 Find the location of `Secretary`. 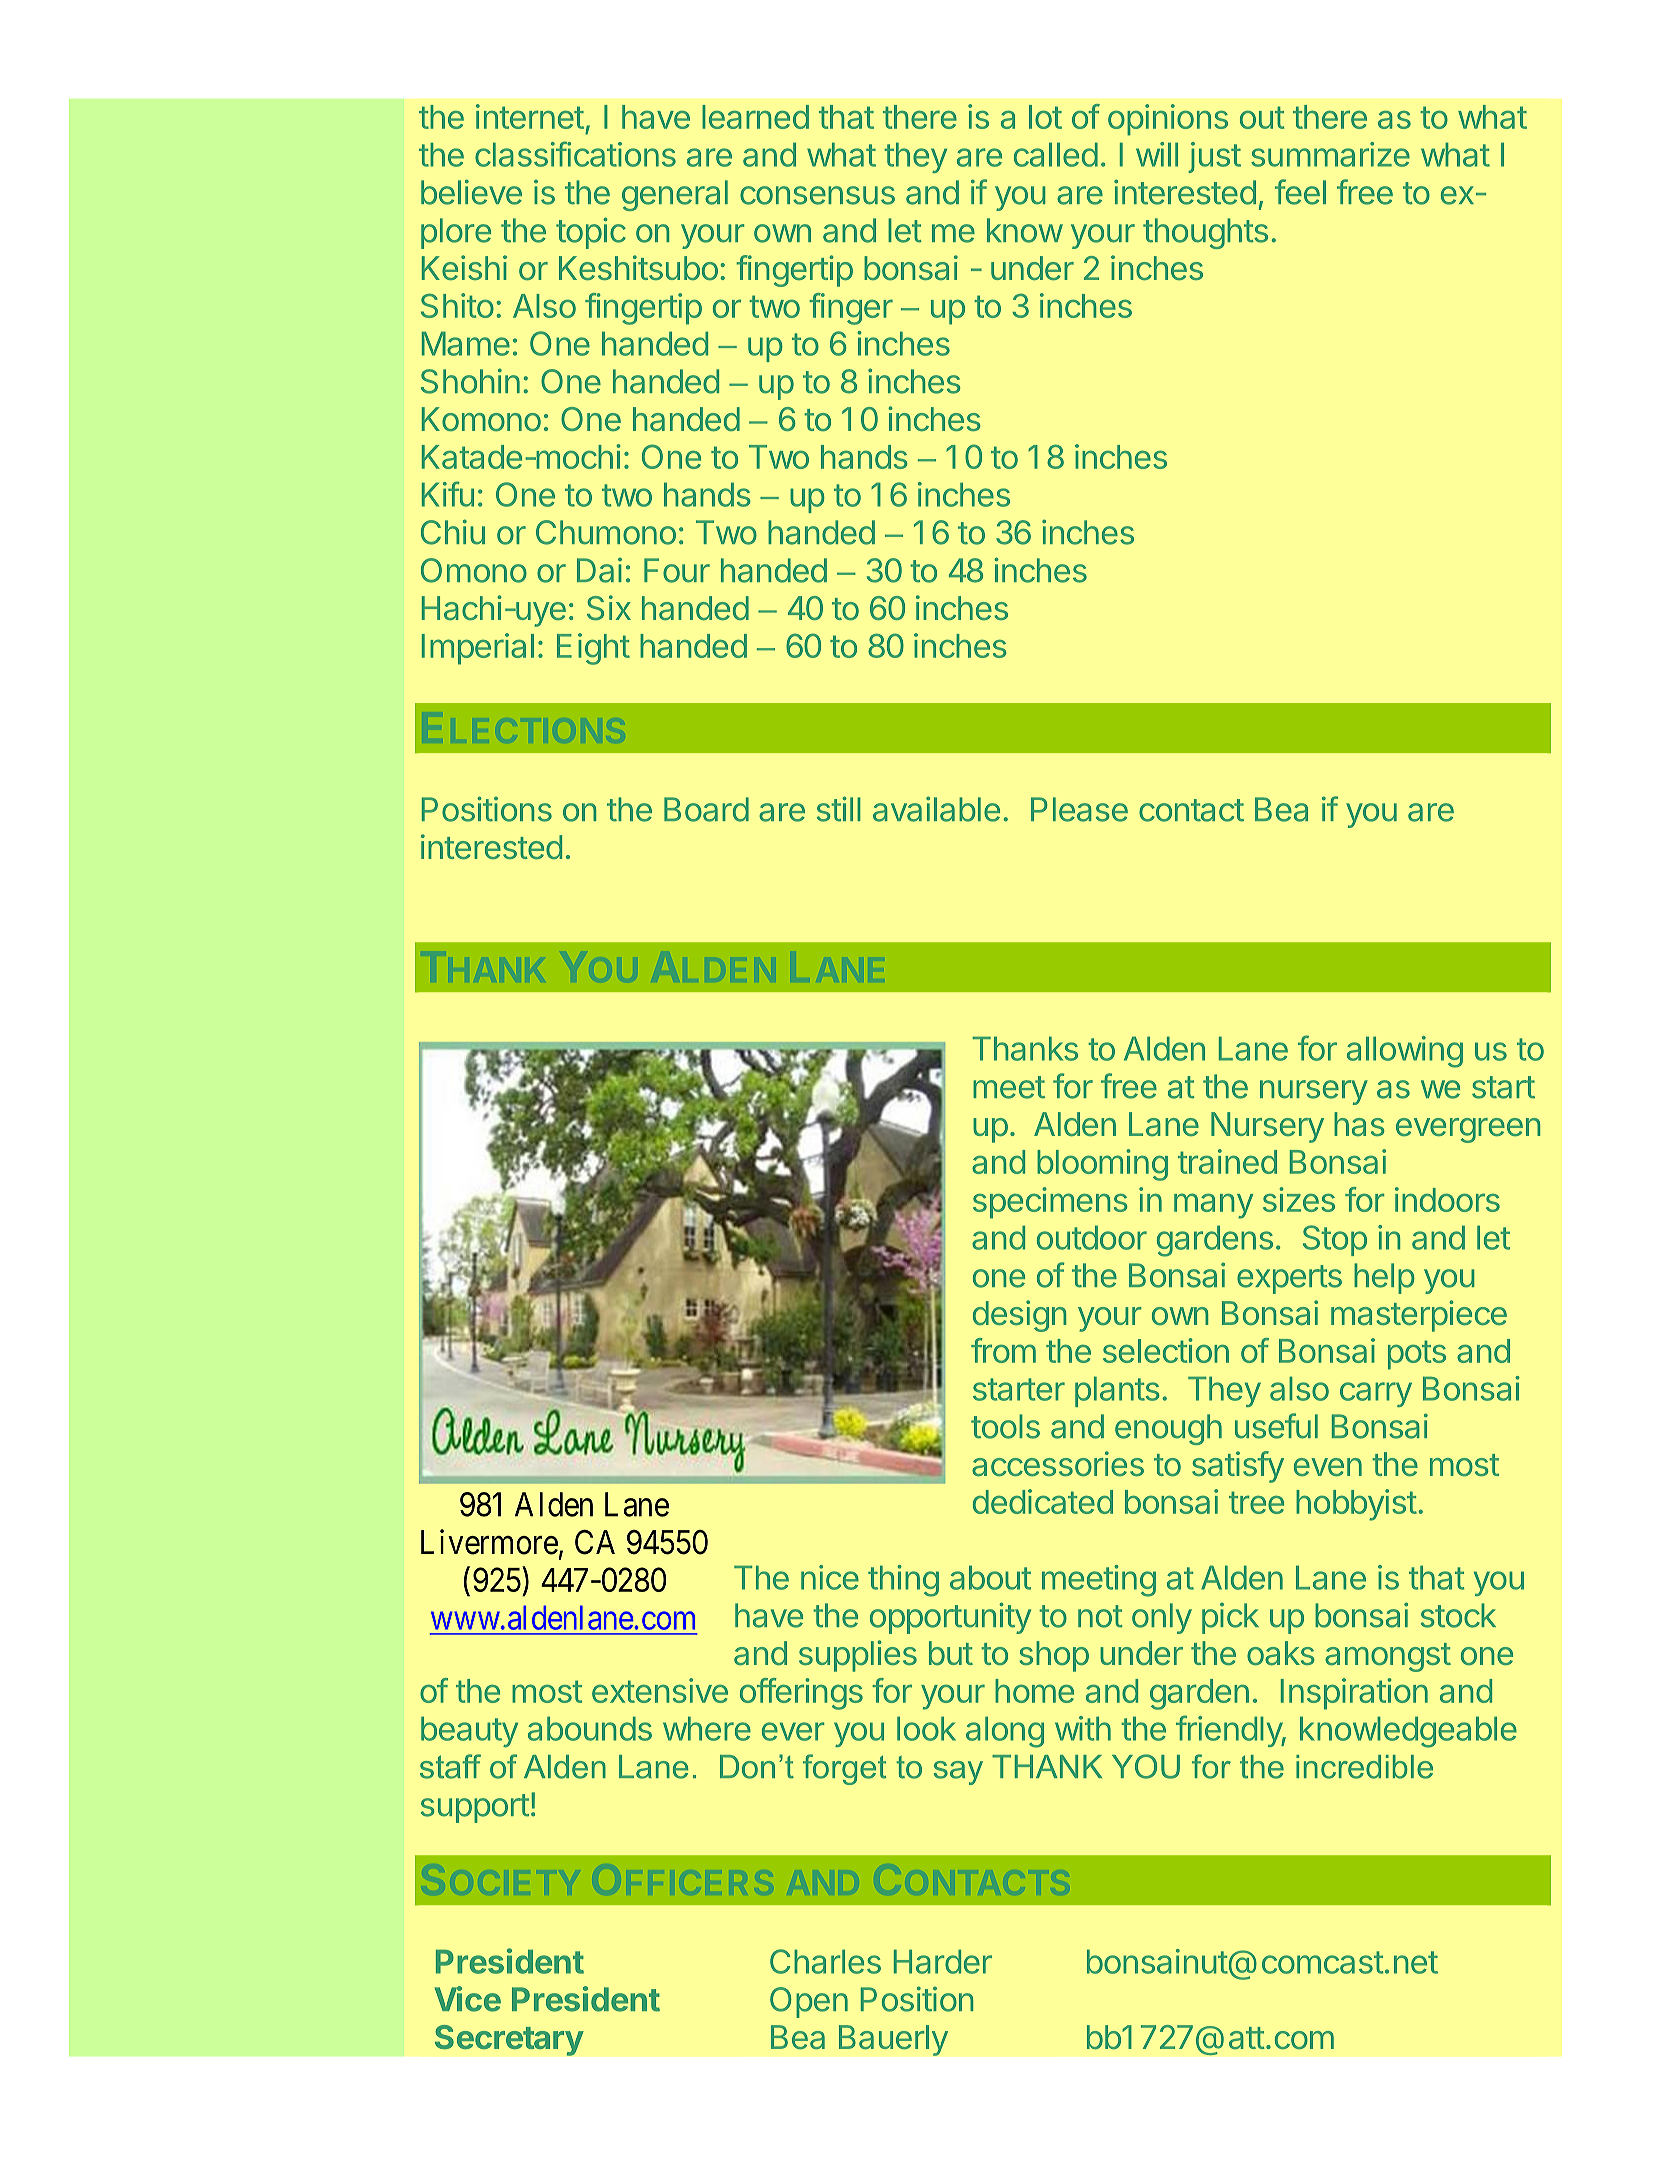

Secretary is located at coordinates (509, 2040).
